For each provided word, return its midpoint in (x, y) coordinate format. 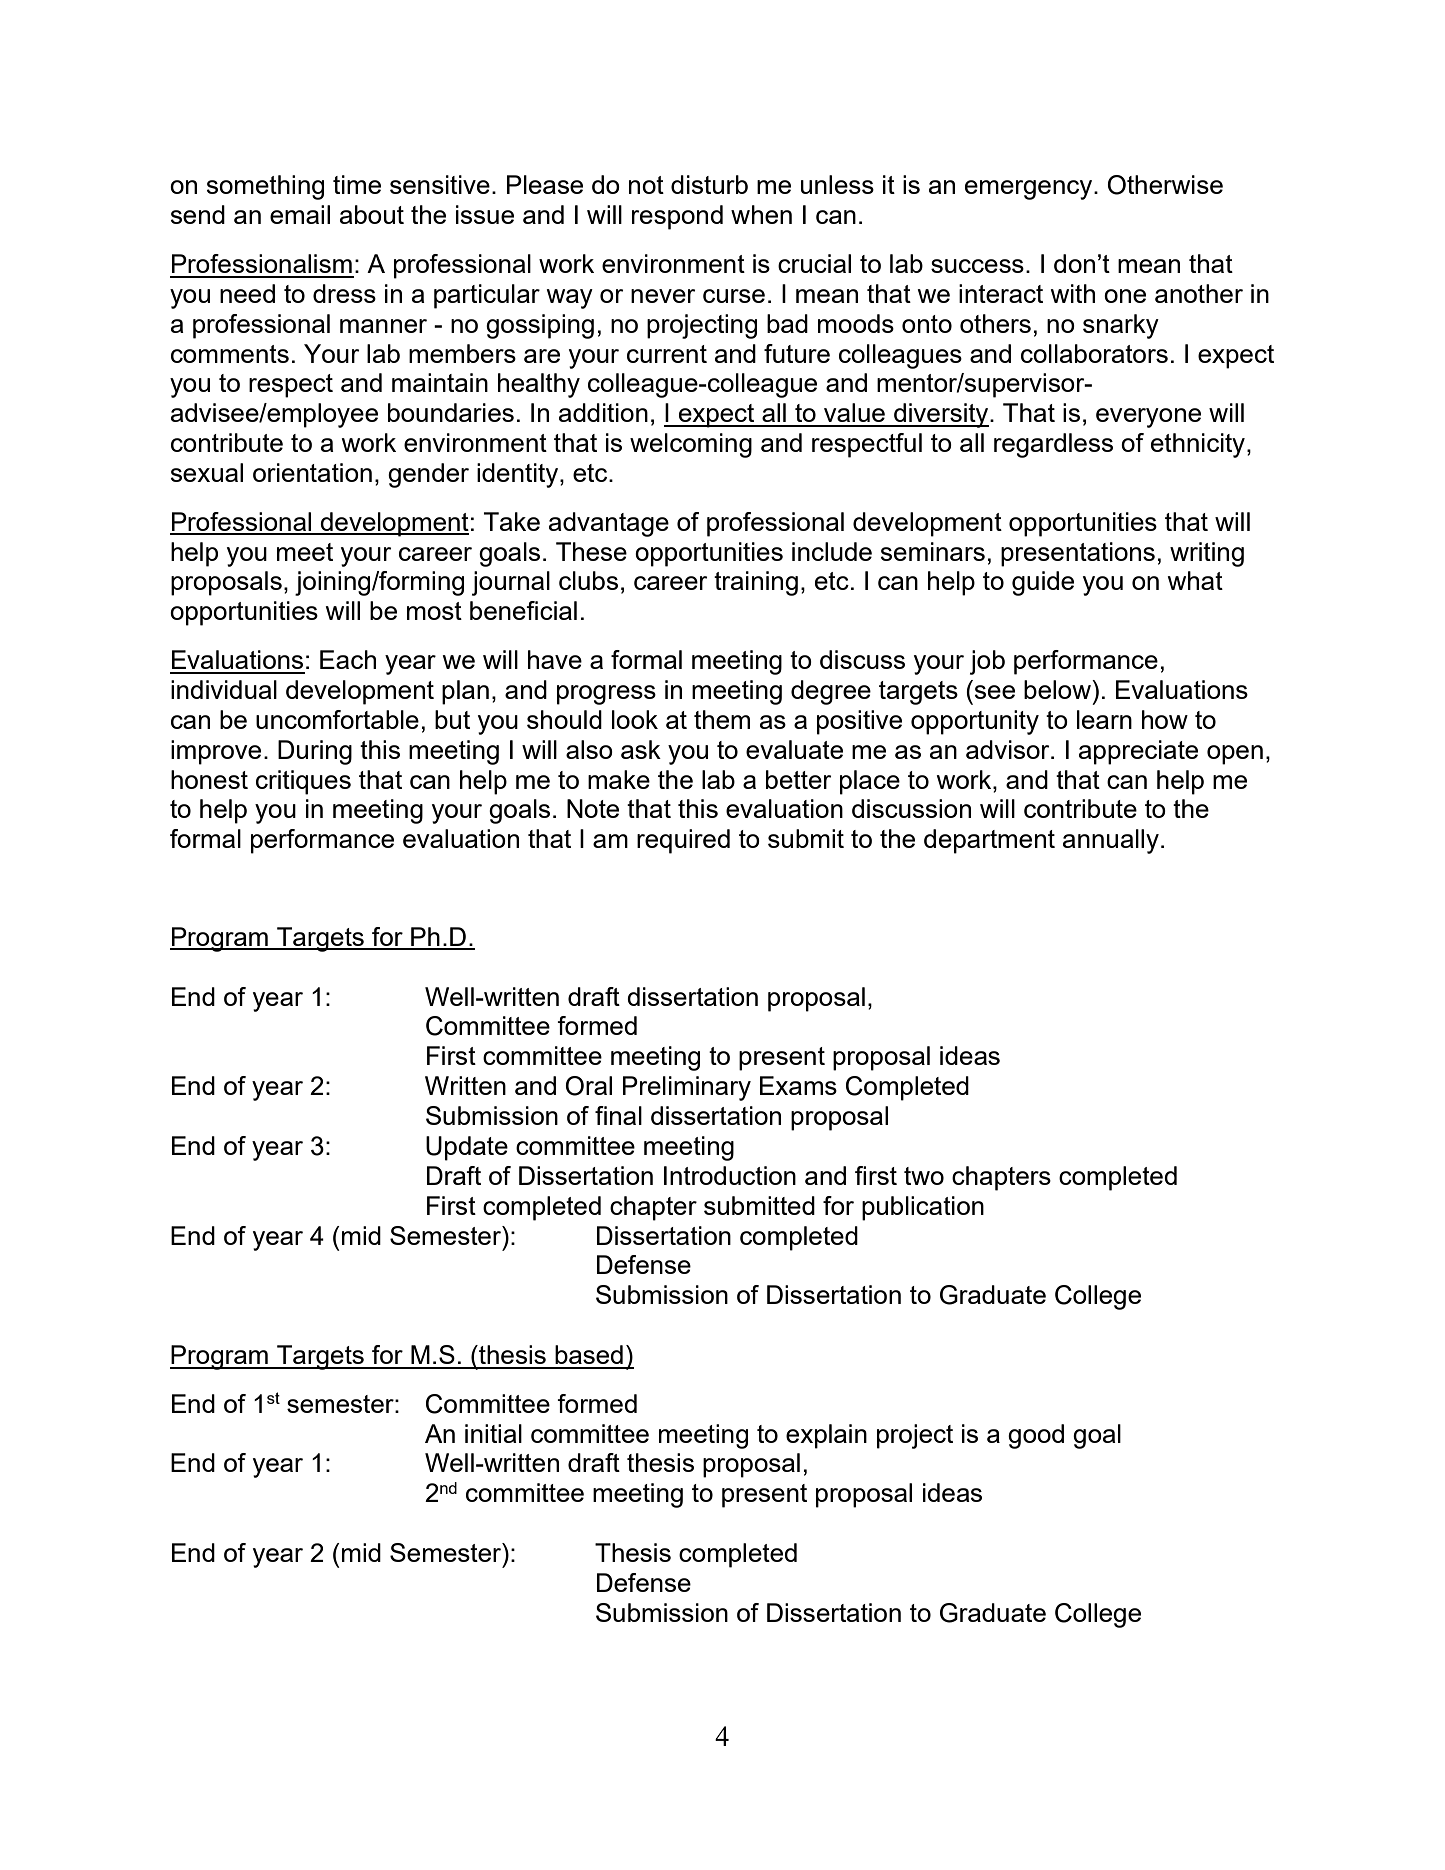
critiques (303, 782)
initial (493, 1433)
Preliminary (687, 1088)
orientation (312, 472)
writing (1207, 554)
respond (677, 217)
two (924, 1176)
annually (1111, 841)
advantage (609, 524)
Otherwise (1165, 185)
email (300, 214)
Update (467, 1148)
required (683, 841)
